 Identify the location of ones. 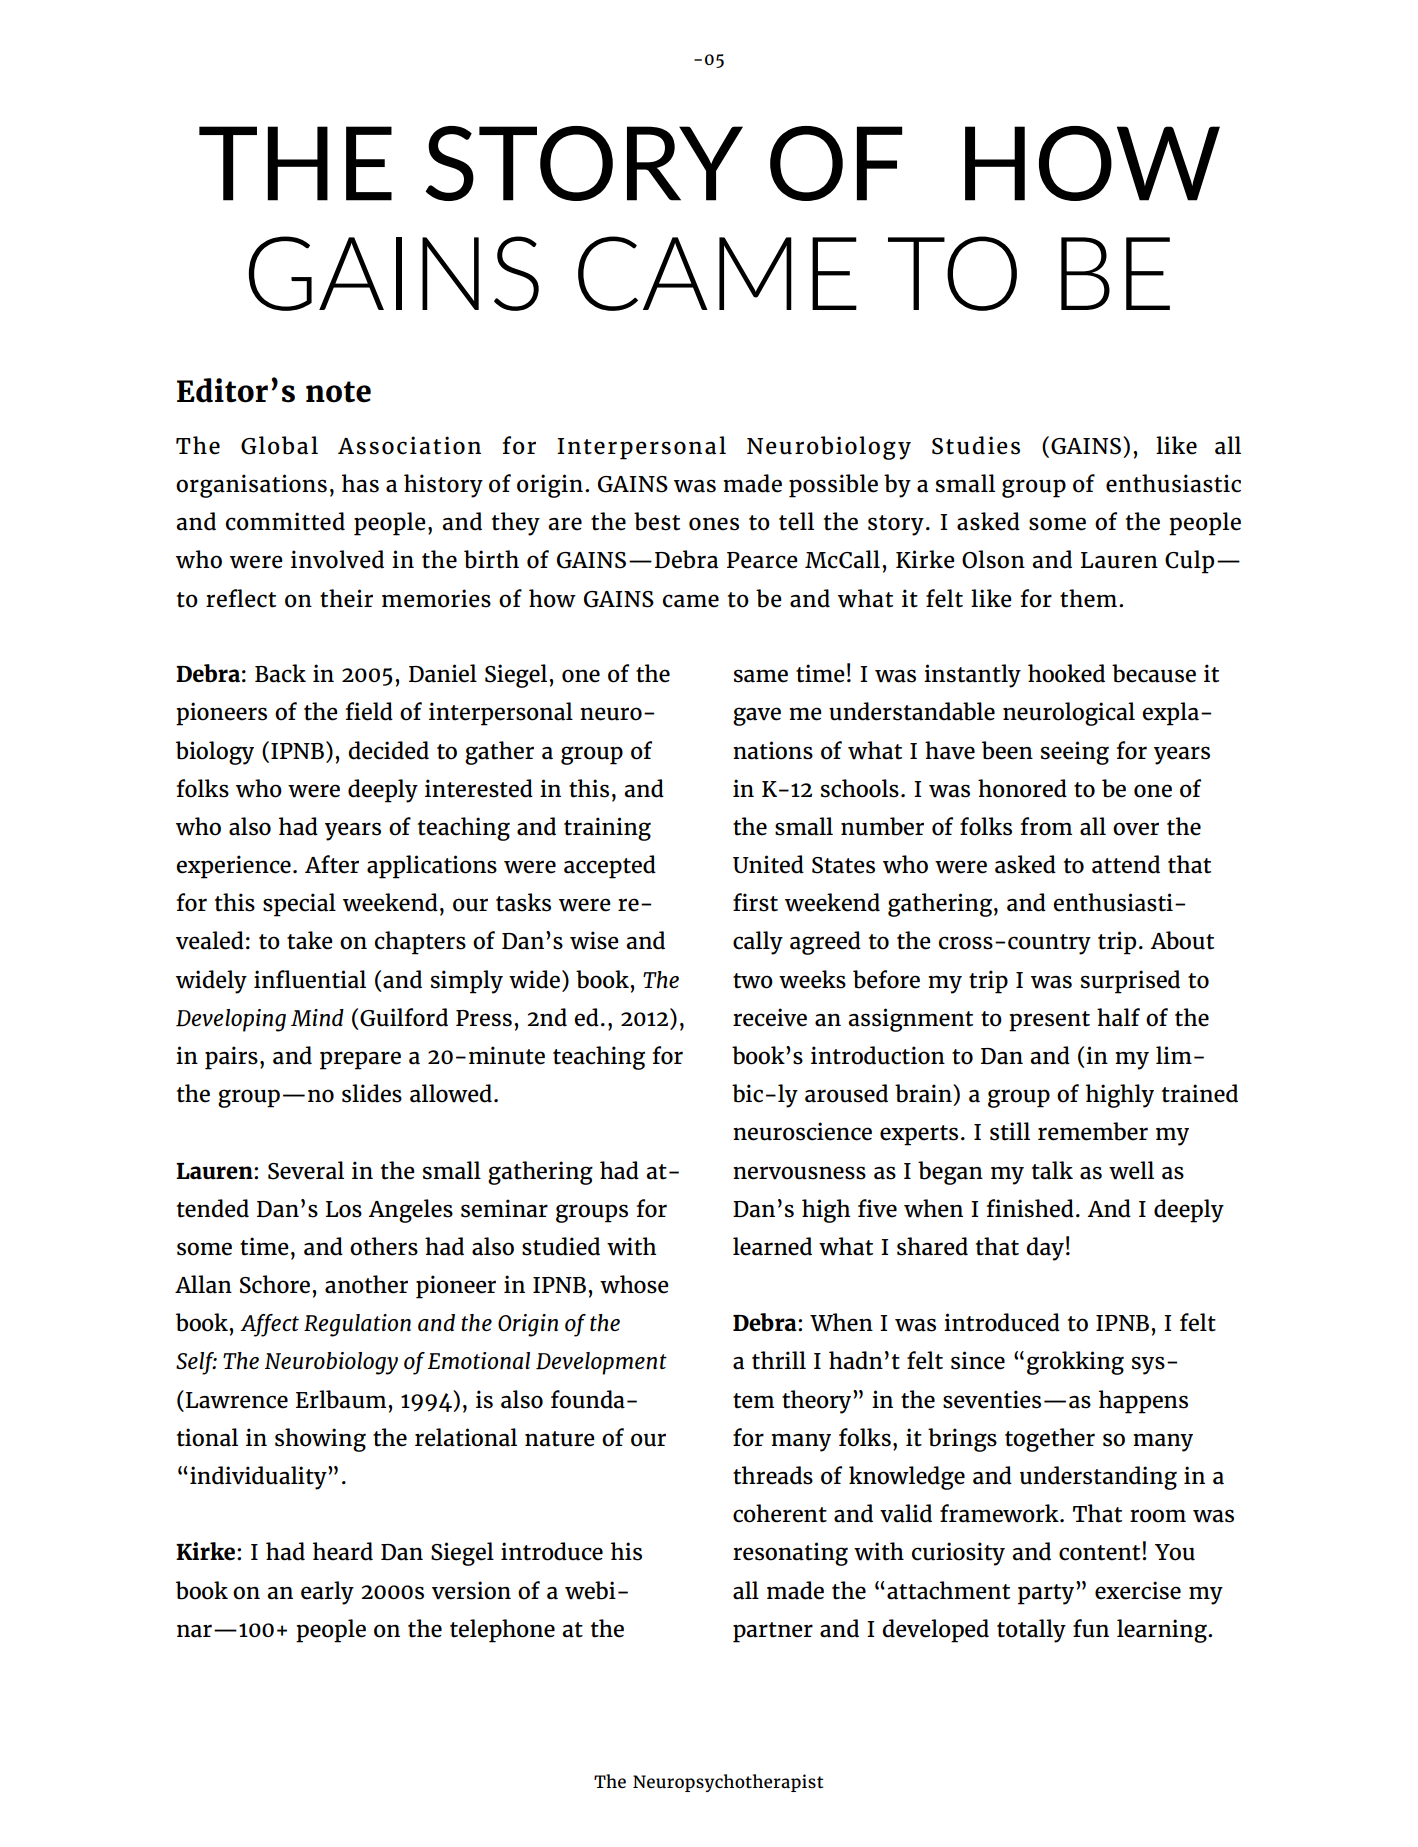
(714, 524).
